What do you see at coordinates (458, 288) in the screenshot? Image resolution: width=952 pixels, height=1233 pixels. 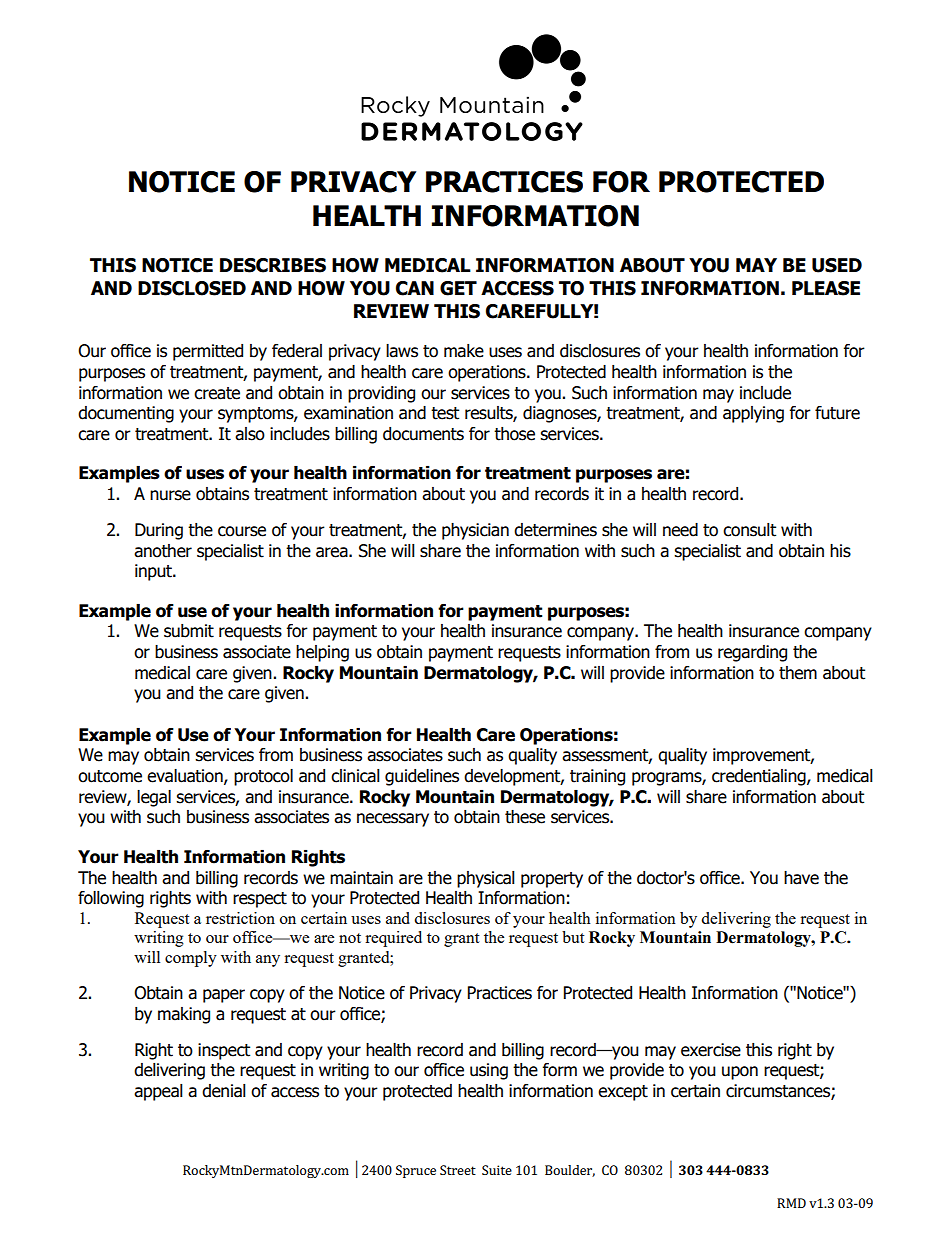 I see `GET` at bounding box center [458, 288].
